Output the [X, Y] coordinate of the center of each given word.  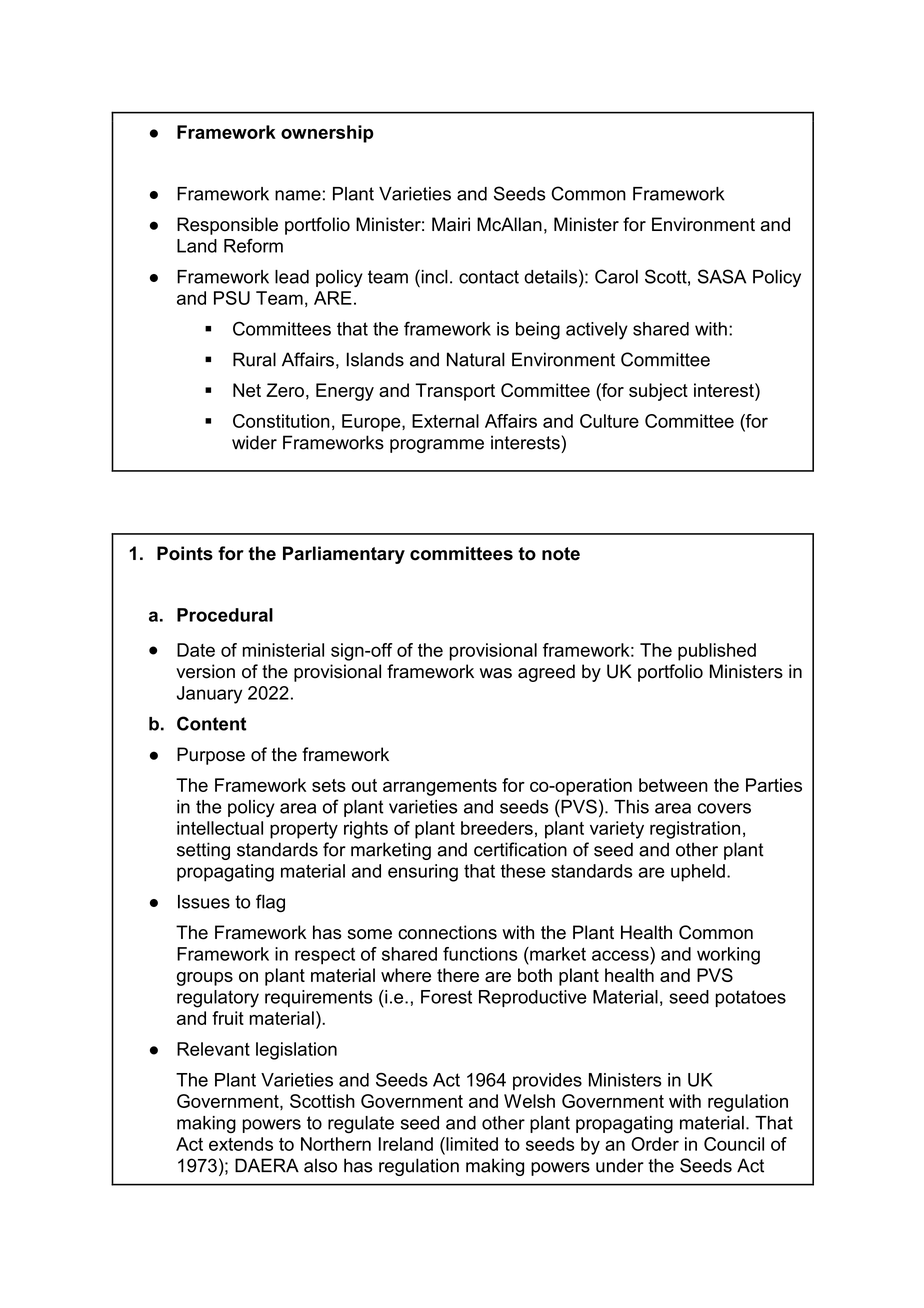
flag [270, 903]
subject [658, 392]
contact [489, 277]
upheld [698, 873]
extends [241, 1144]
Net [247, 390]
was [496, 673]
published [717, 652]
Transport [455, 392]
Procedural [225, 615]
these [523, 871]
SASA [722, 276]
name [298, 195]
